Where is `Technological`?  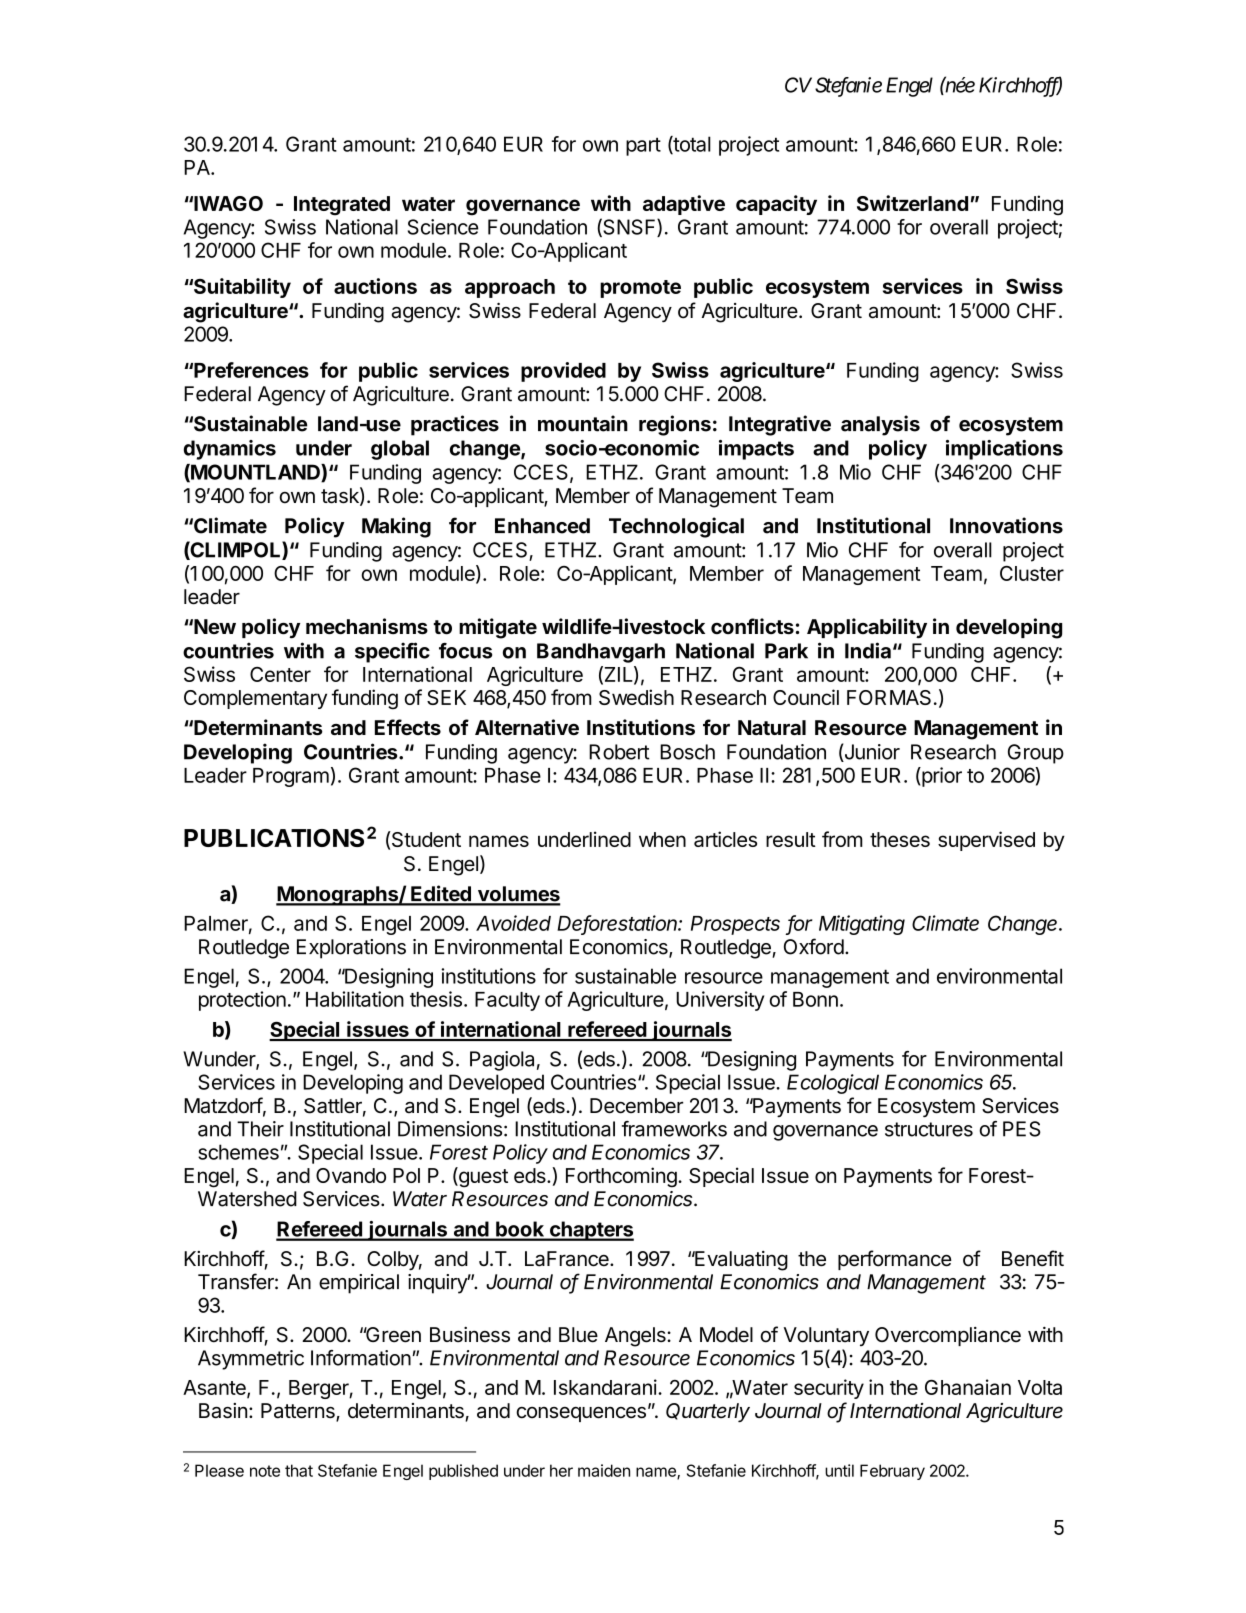
Technological is located at coordinates (676, 527).
